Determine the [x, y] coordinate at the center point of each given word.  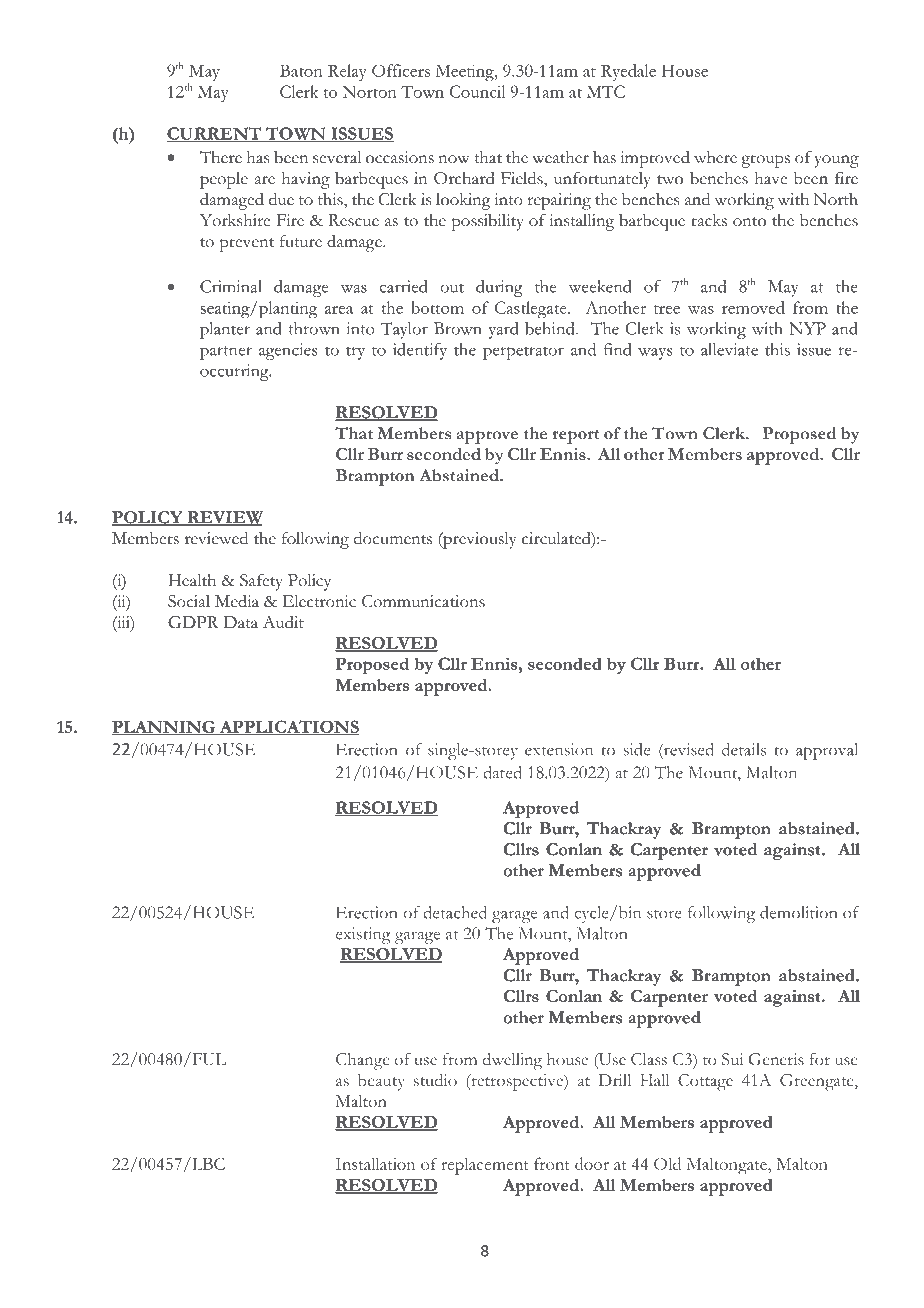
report [575, 437]
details [744, 749]
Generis [776, 1059]
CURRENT [214, 134]
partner [226, 353]
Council [477, 91]
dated [502, 772]
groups [765, 161]
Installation [375, 1163]
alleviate [729, 349]
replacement [485, 1166]
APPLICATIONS [288, 728]
